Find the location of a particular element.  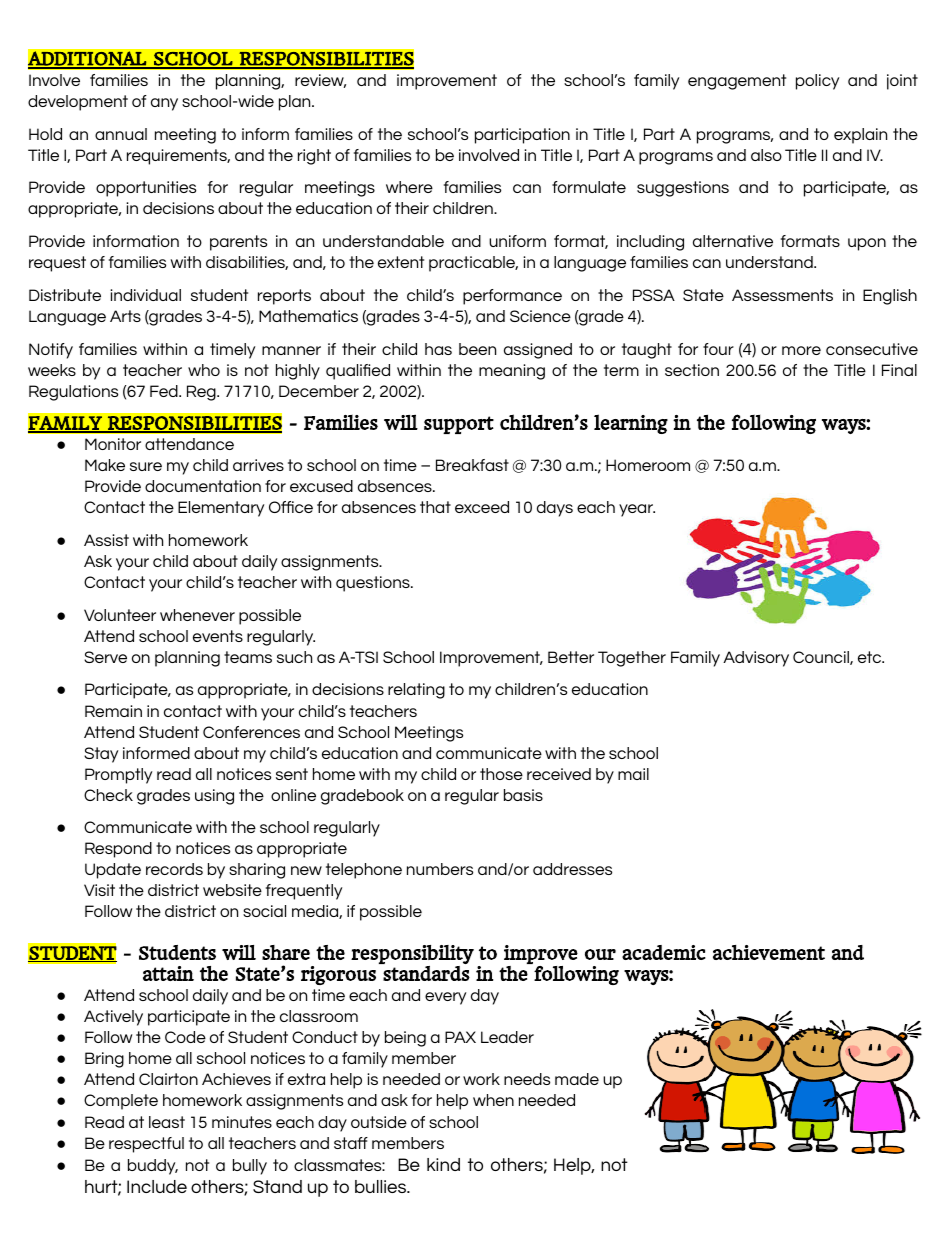

policy is located at coordinates (817, 82).
